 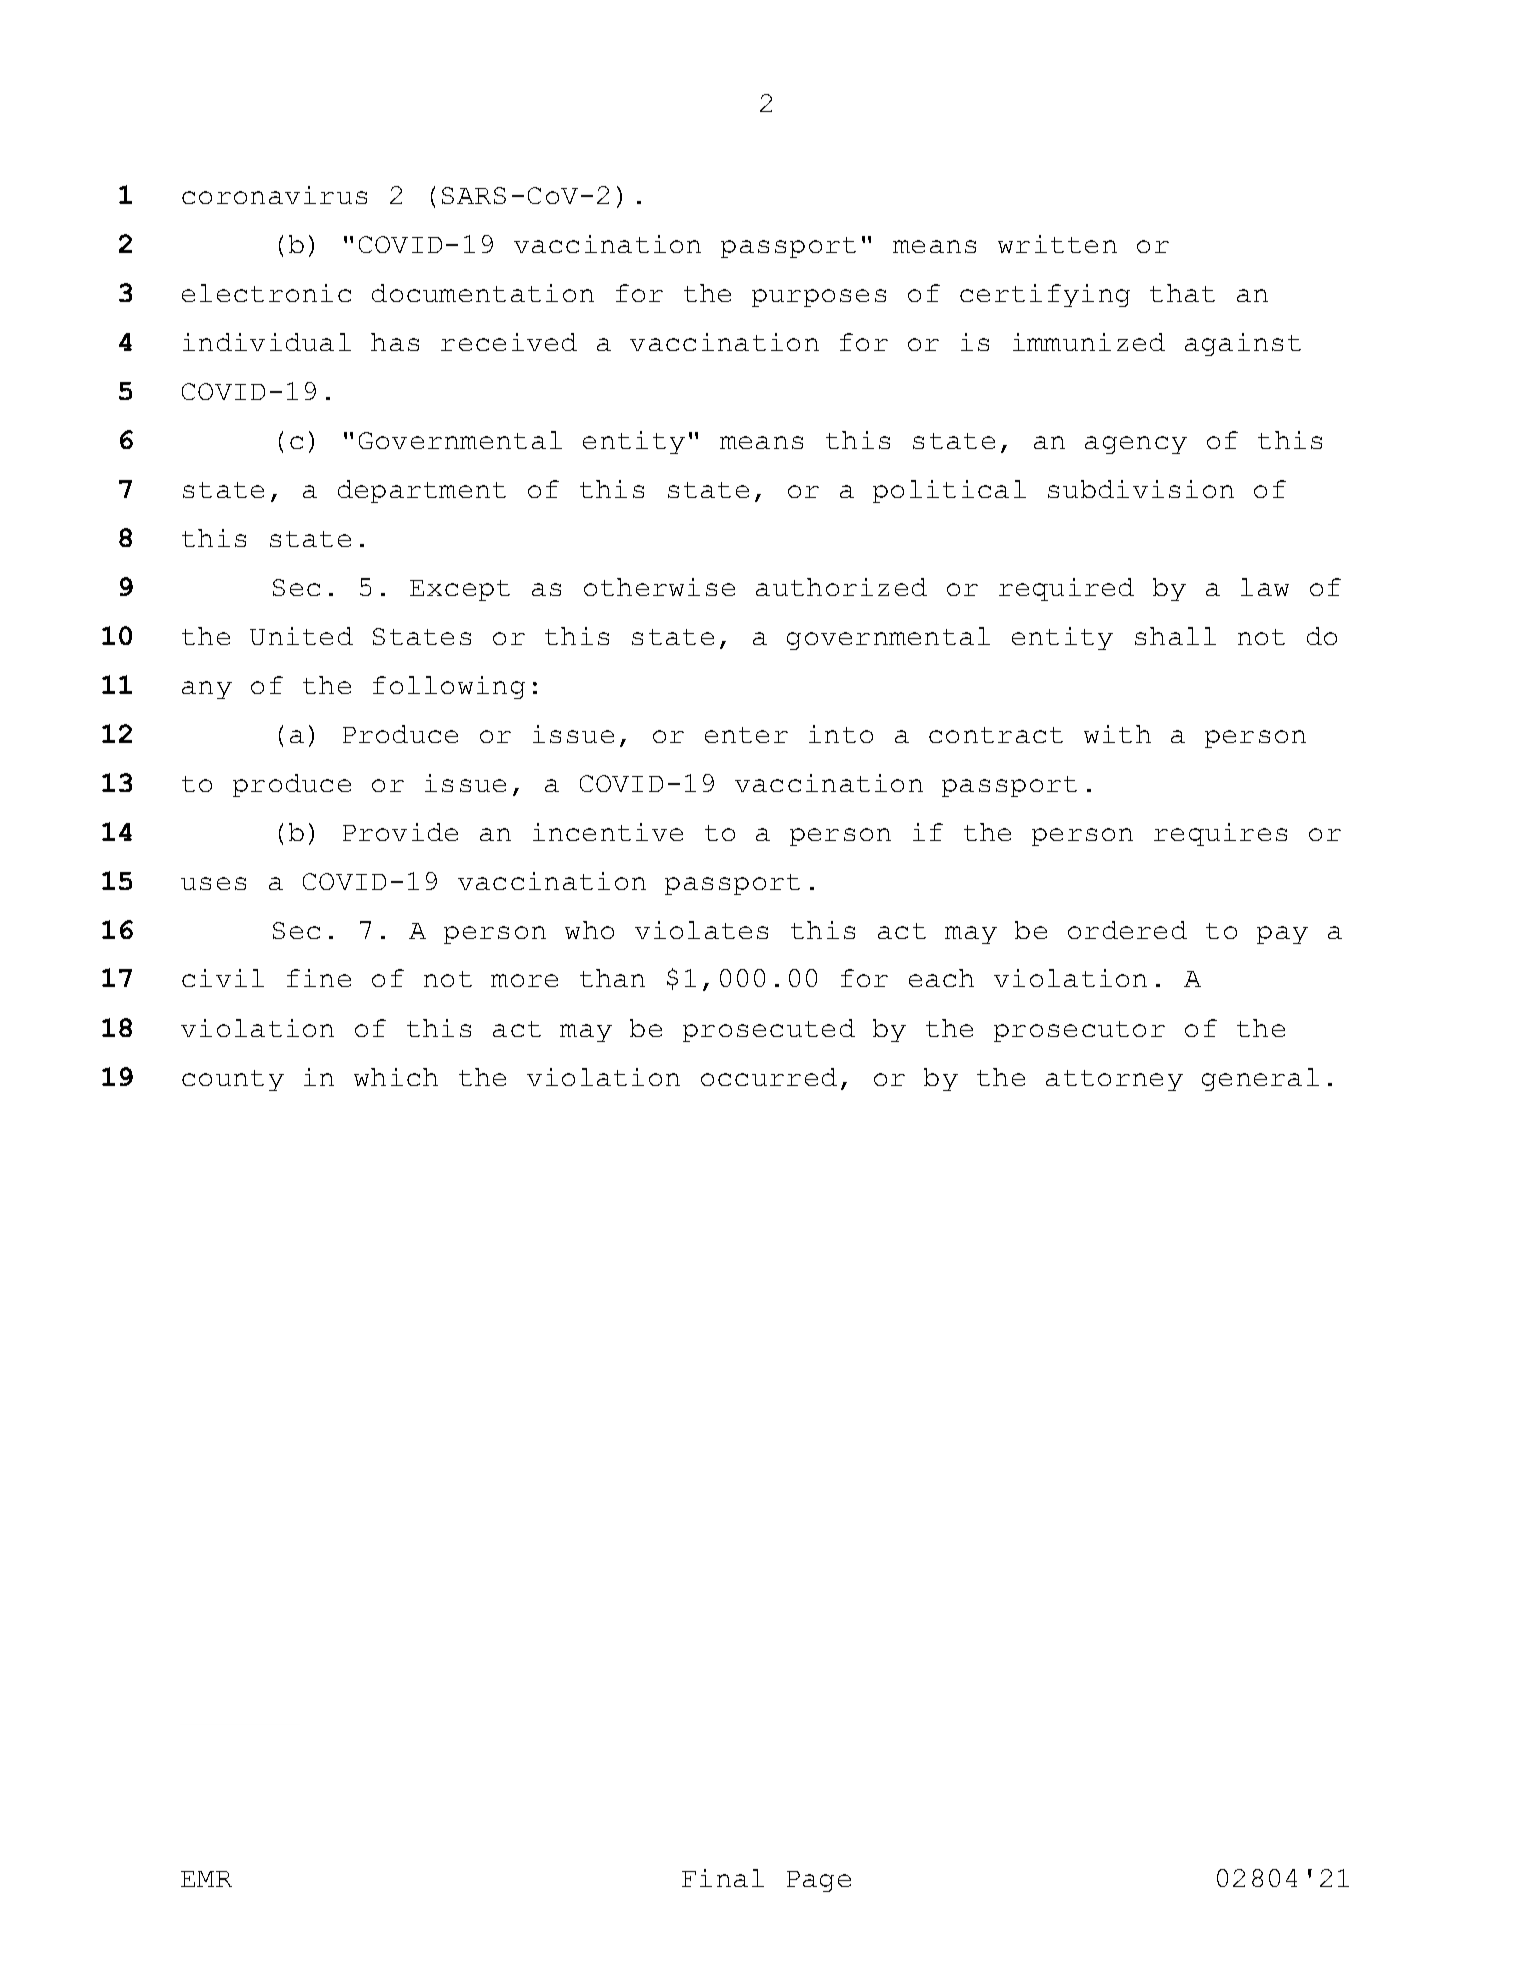 I want to click on Final, so click(x=723, y=1878).
